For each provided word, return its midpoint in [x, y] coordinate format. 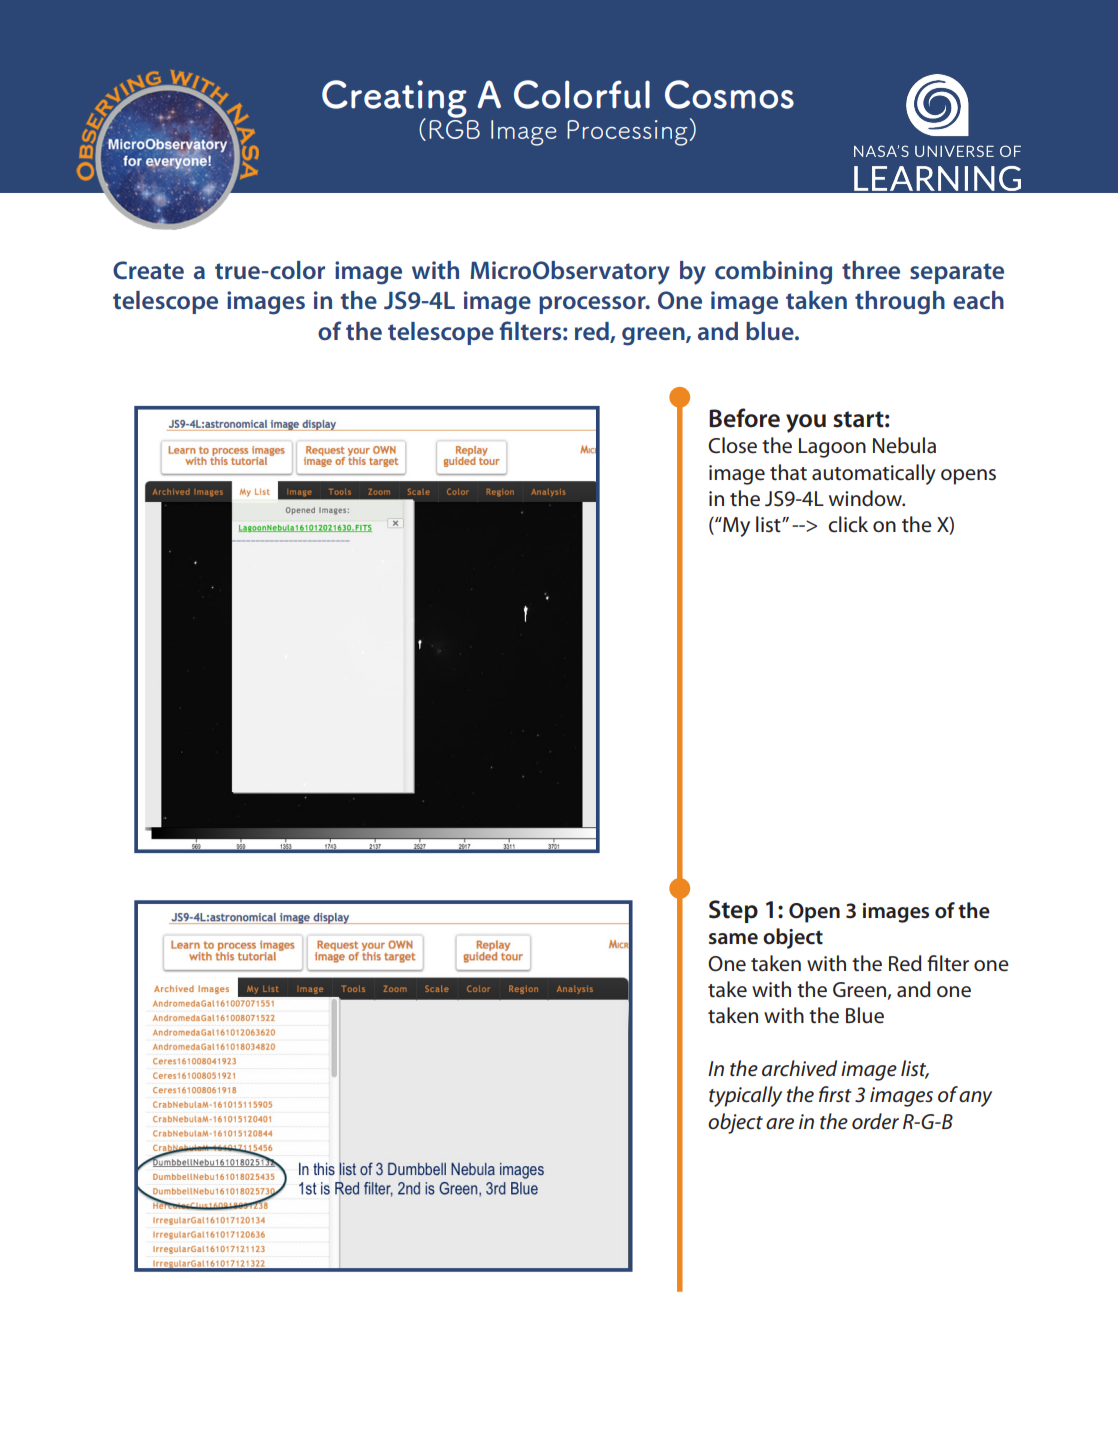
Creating [394, 100]
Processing [627, 133]
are [780, 1124]
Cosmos [729, 94]
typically [745, 1096]
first [835, 1094]
